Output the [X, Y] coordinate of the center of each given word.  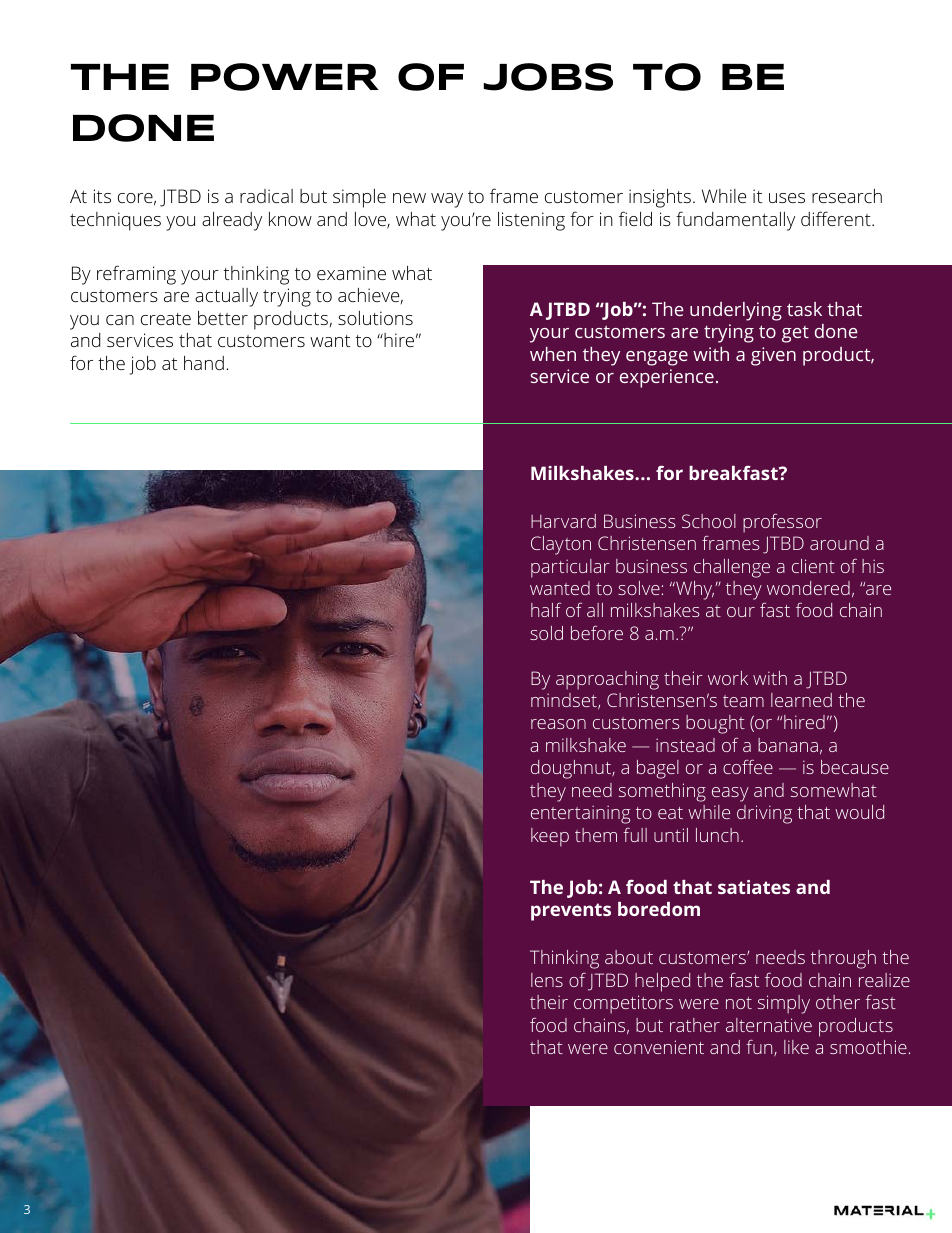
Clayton [561, 545]
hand [204, 363]
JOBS [548, 77]
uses [787, 198]
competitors [623, 1004]
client [813, 566]
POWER [285, 77]
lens [547, 980]
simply [784, 1004]
